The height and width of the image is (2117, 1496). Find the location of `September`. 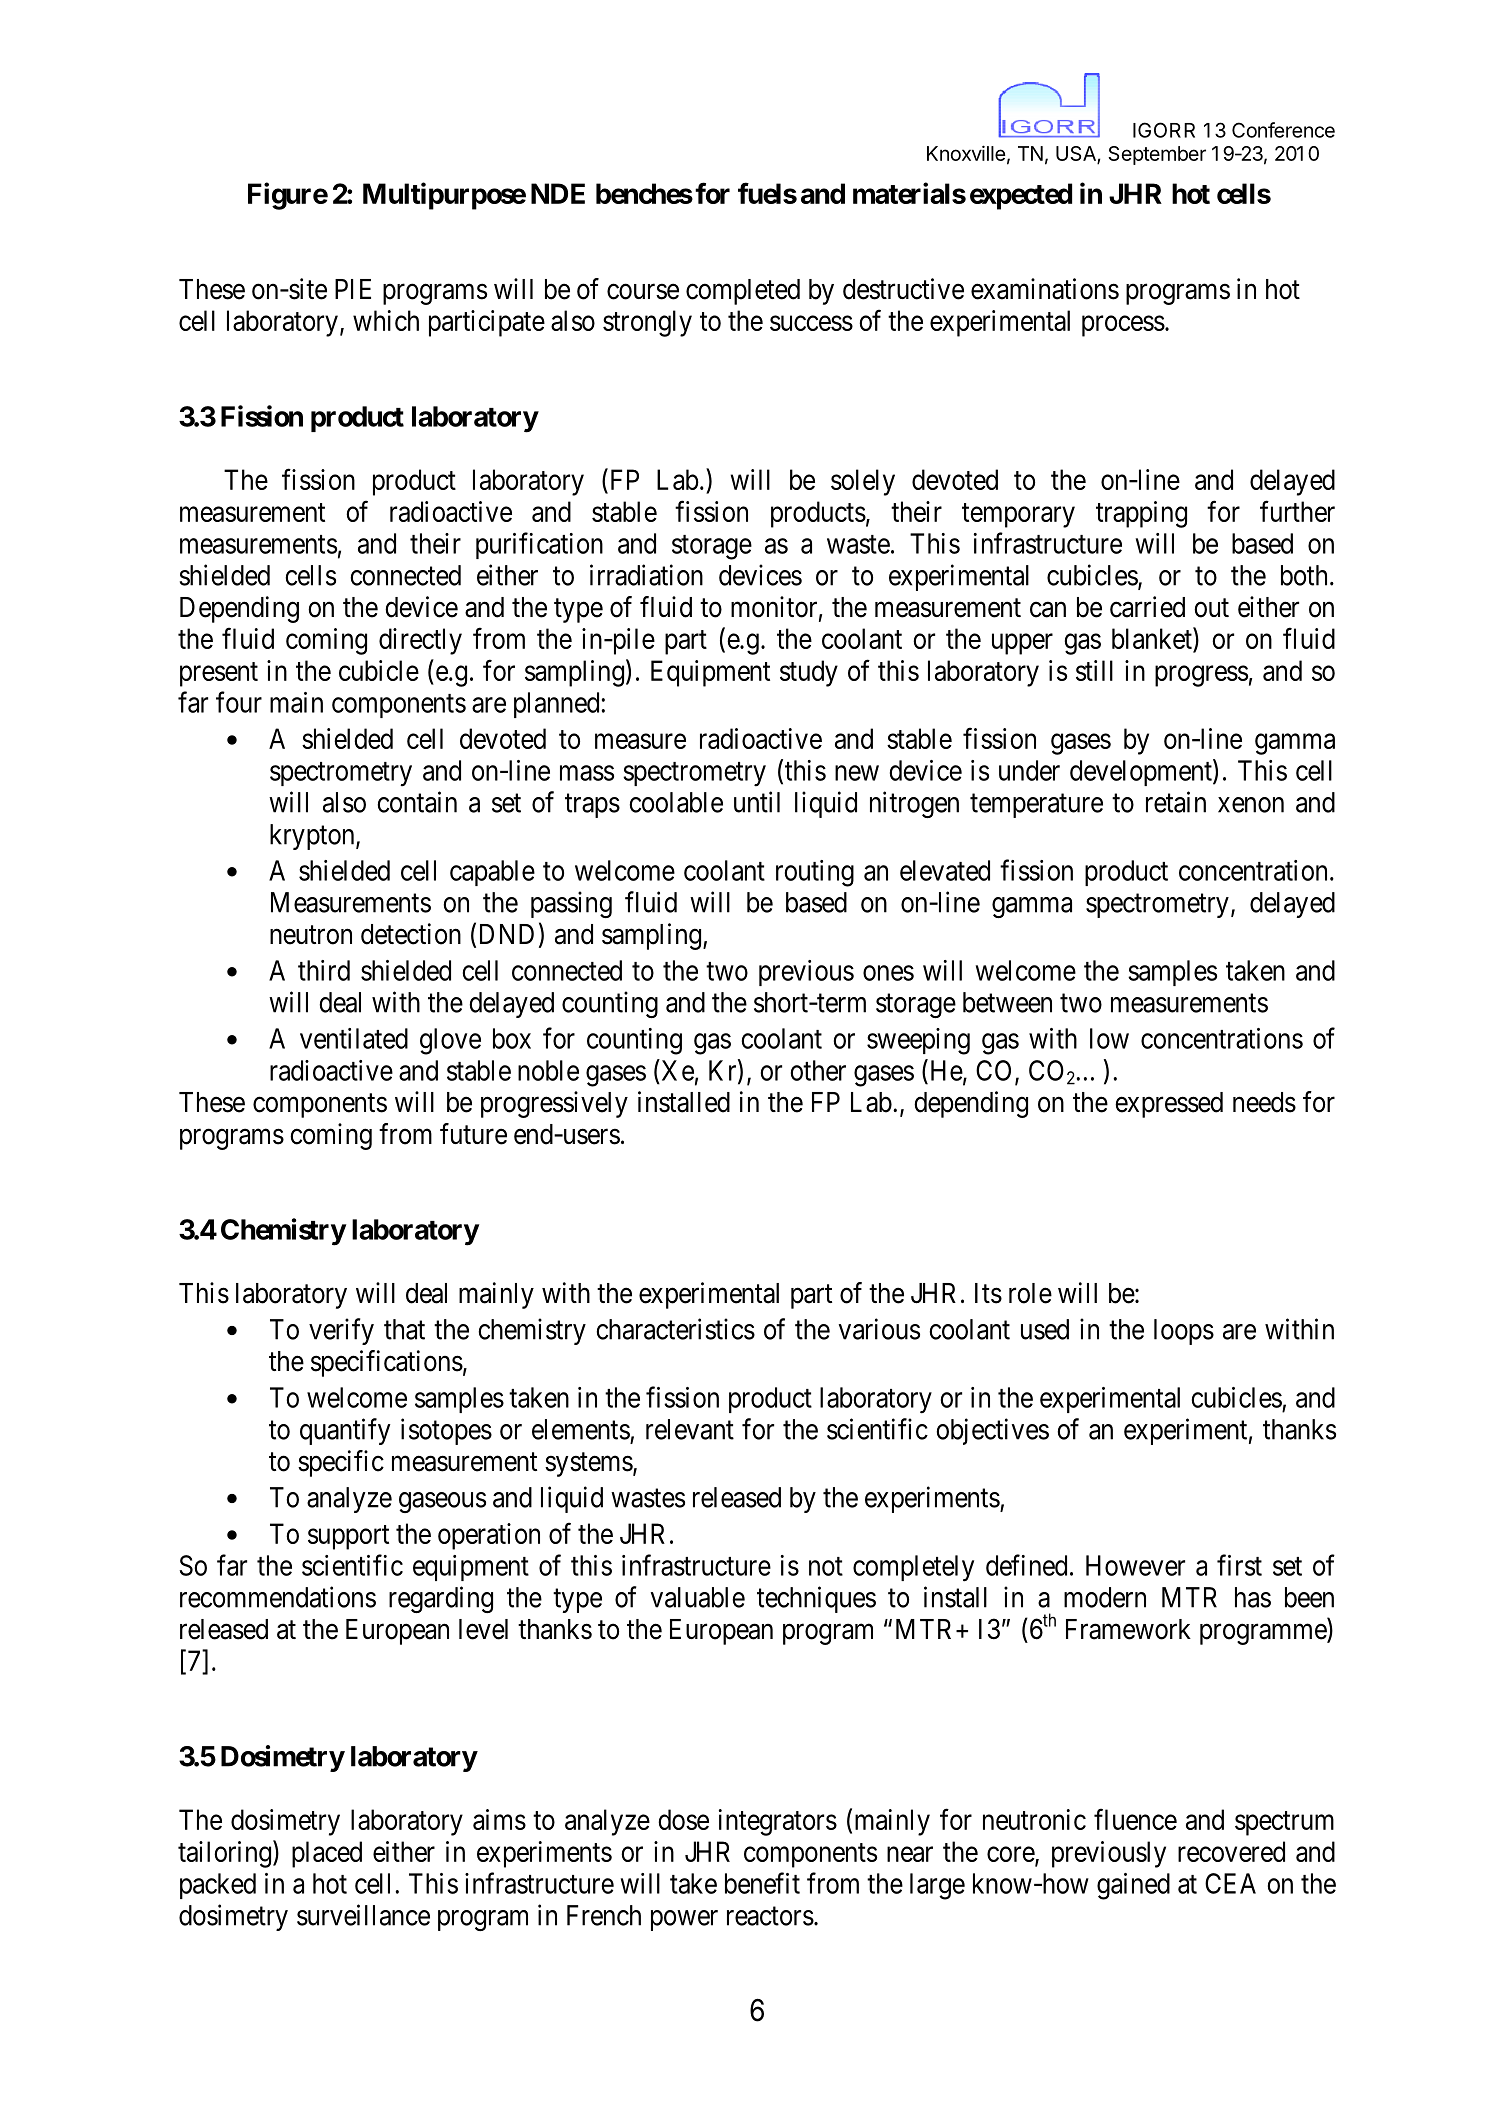

September is located at coordinates (1157, 155).
